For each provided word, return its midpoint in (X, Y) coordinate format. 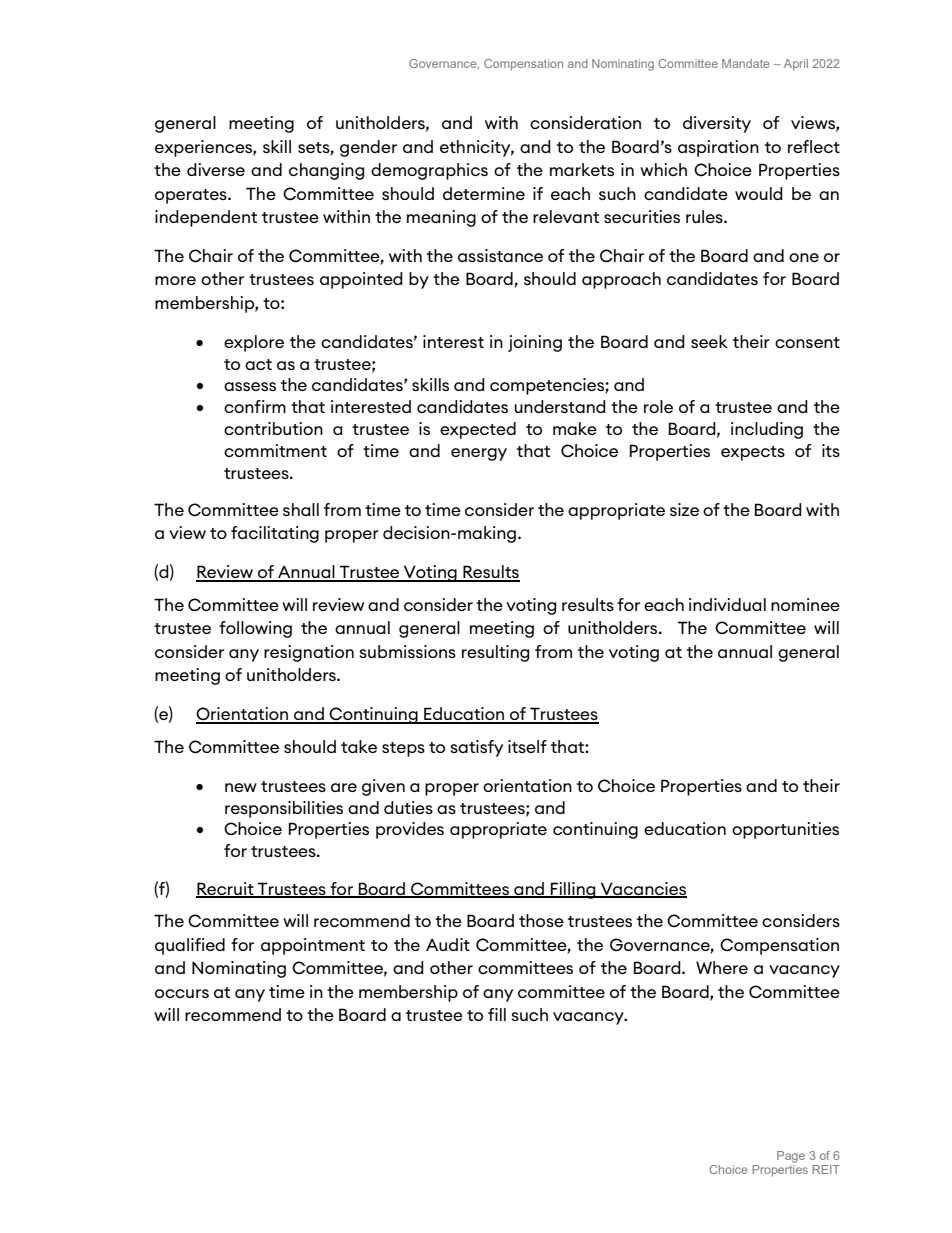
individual (727, 604)
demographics (429, 171)
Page (791, 1157)
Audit (448, 944)
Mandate (746, 63)
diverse (216, 169)
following (255, 629)
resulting (495, 653)
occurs (182, 993)
